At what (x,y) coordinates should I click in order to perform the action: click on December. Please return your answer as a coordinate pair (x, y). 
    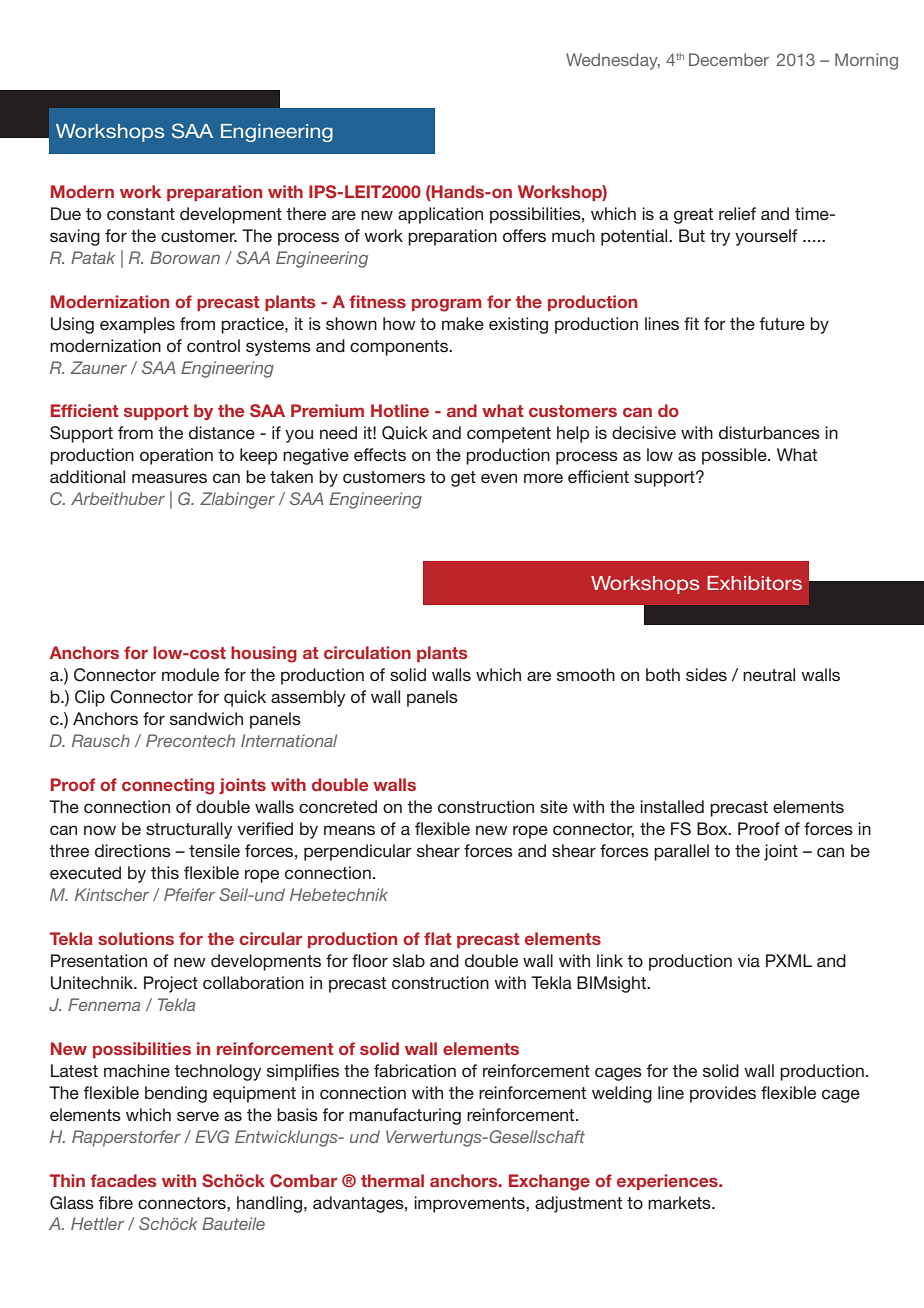
    Looking at the image, I should click on (729, 59).
